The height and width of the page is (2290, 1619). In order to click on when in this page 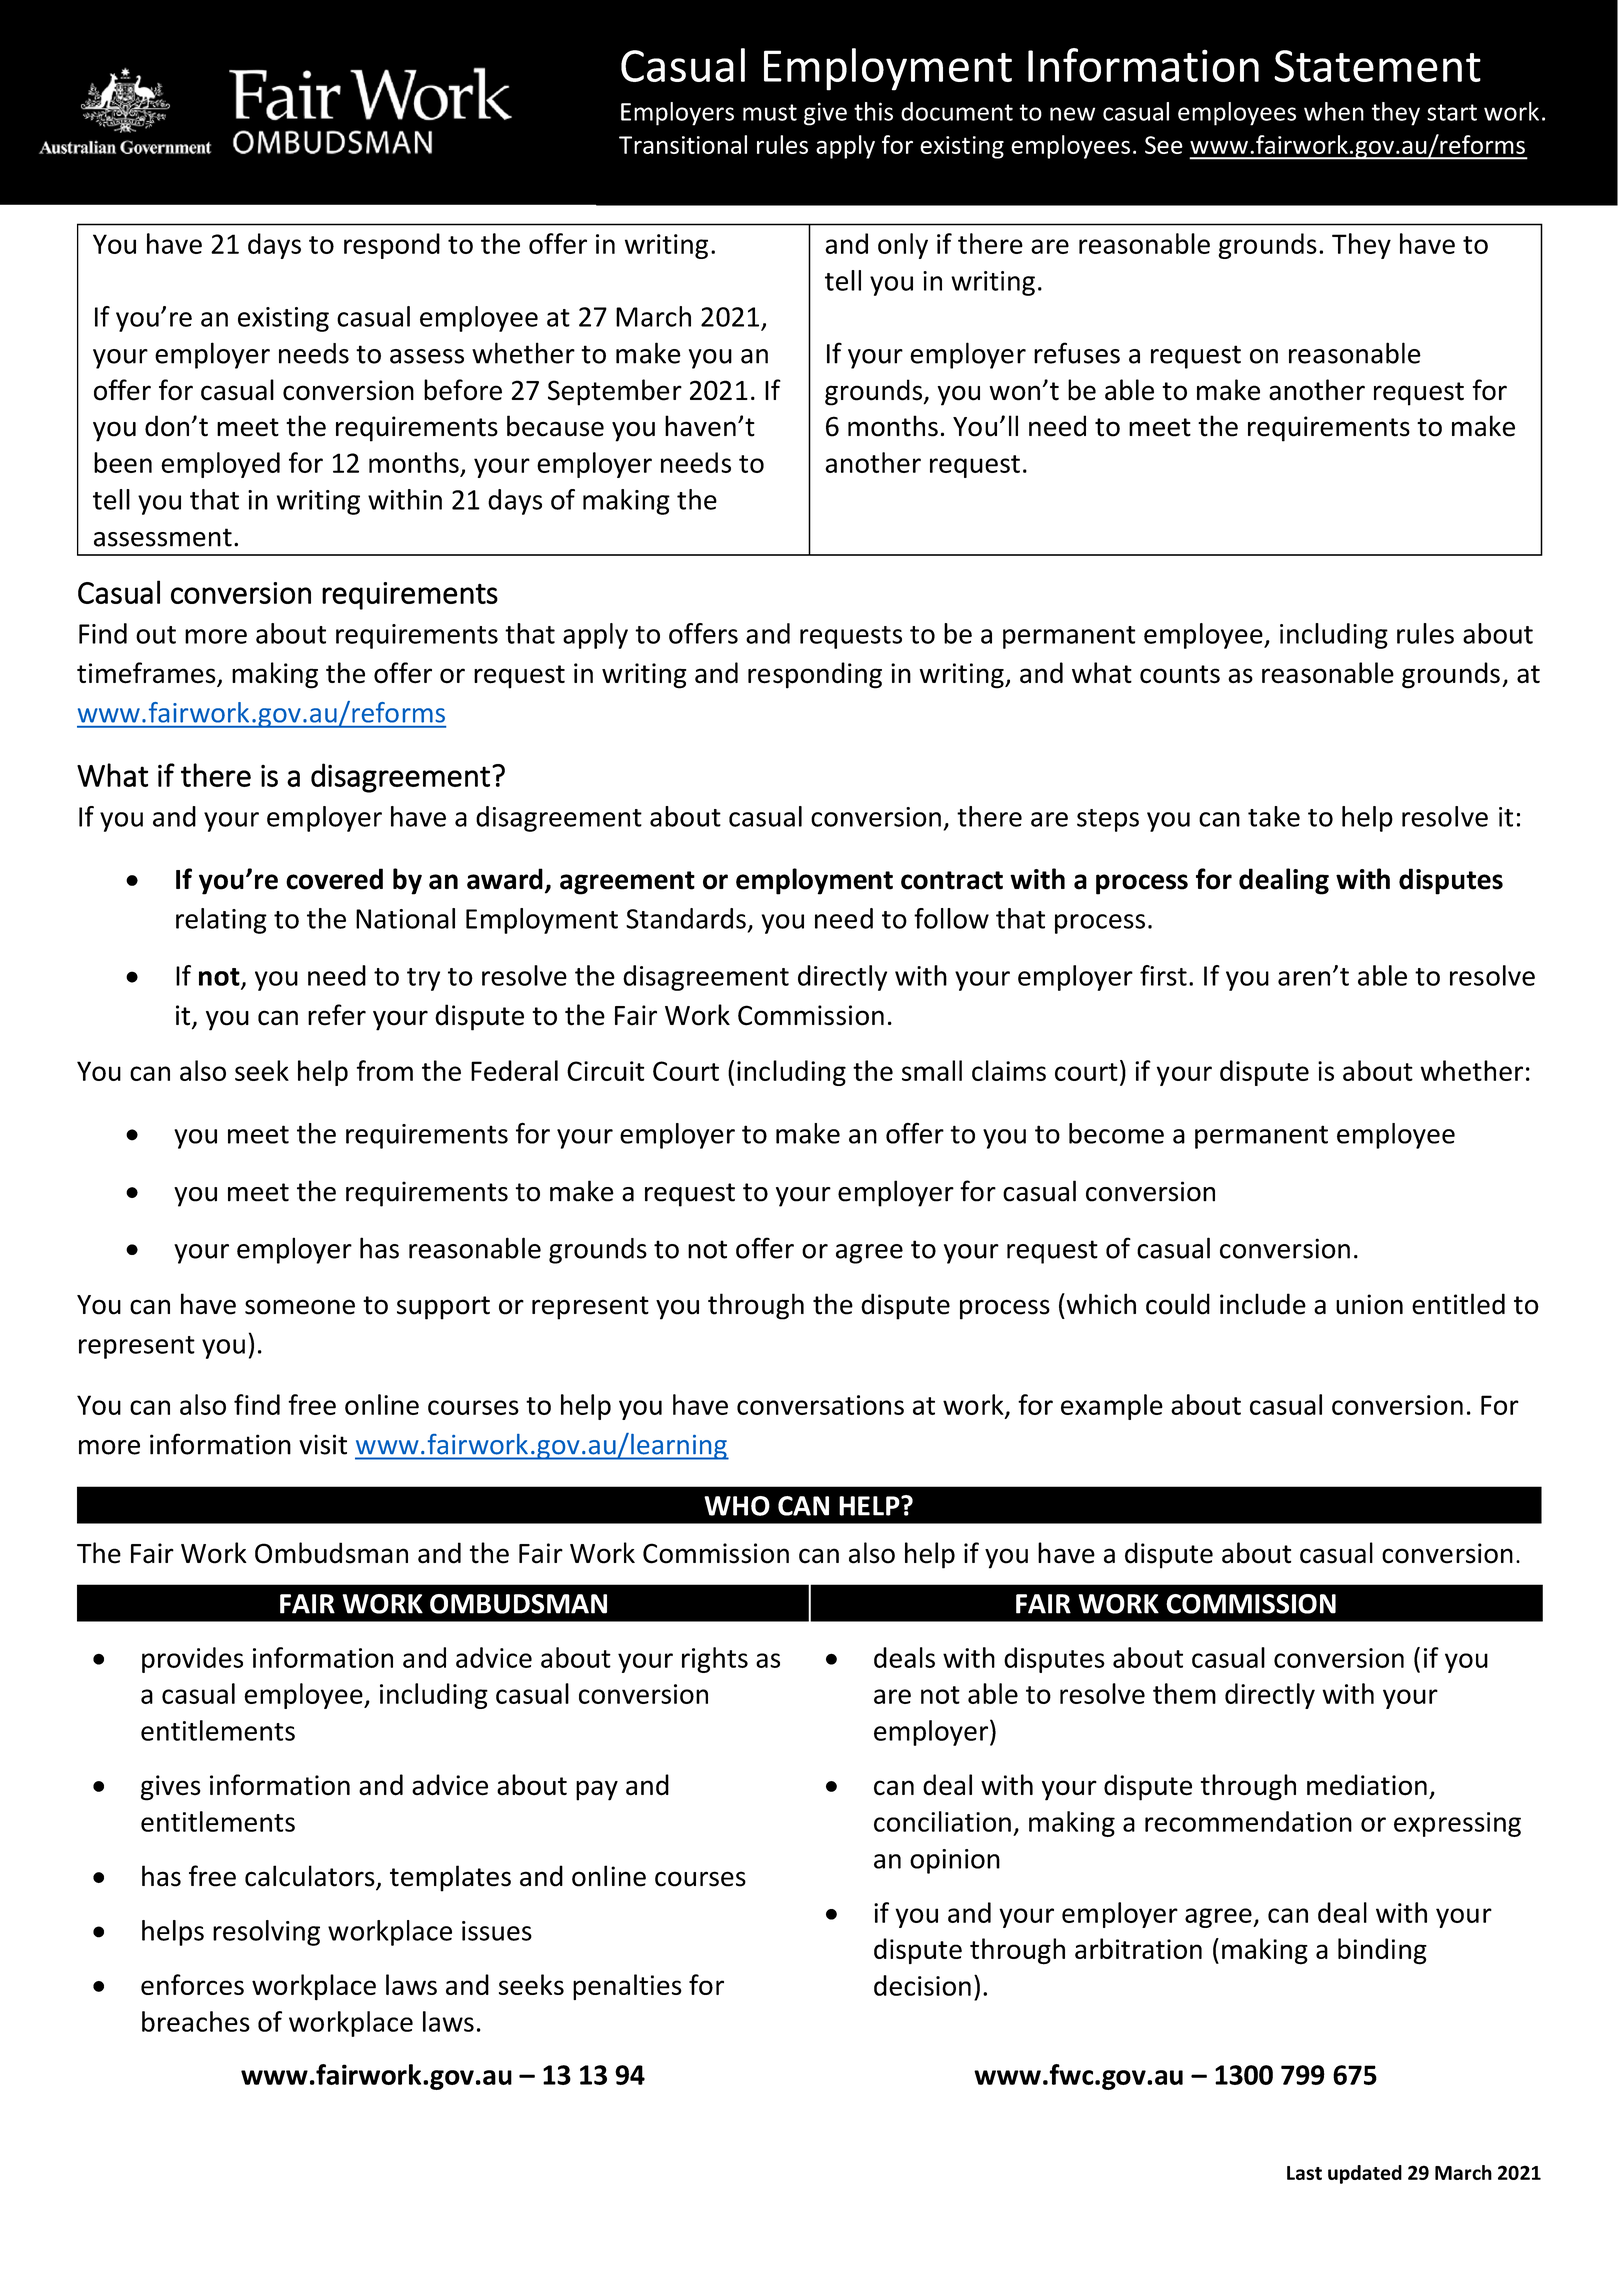, I will do `click(1334, 111)`.
